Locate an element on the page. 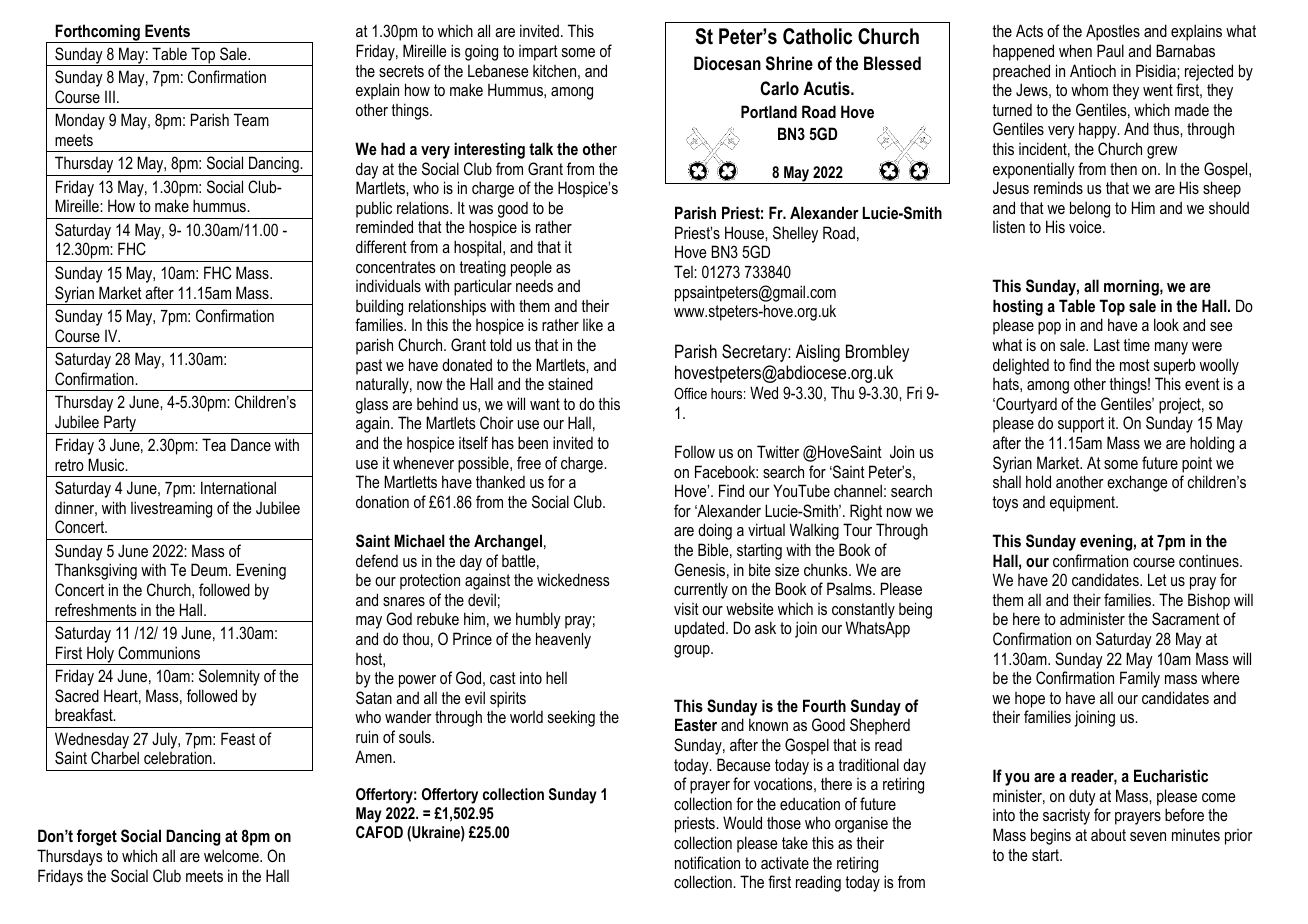  Dance is located at coordinates (251, 444).
